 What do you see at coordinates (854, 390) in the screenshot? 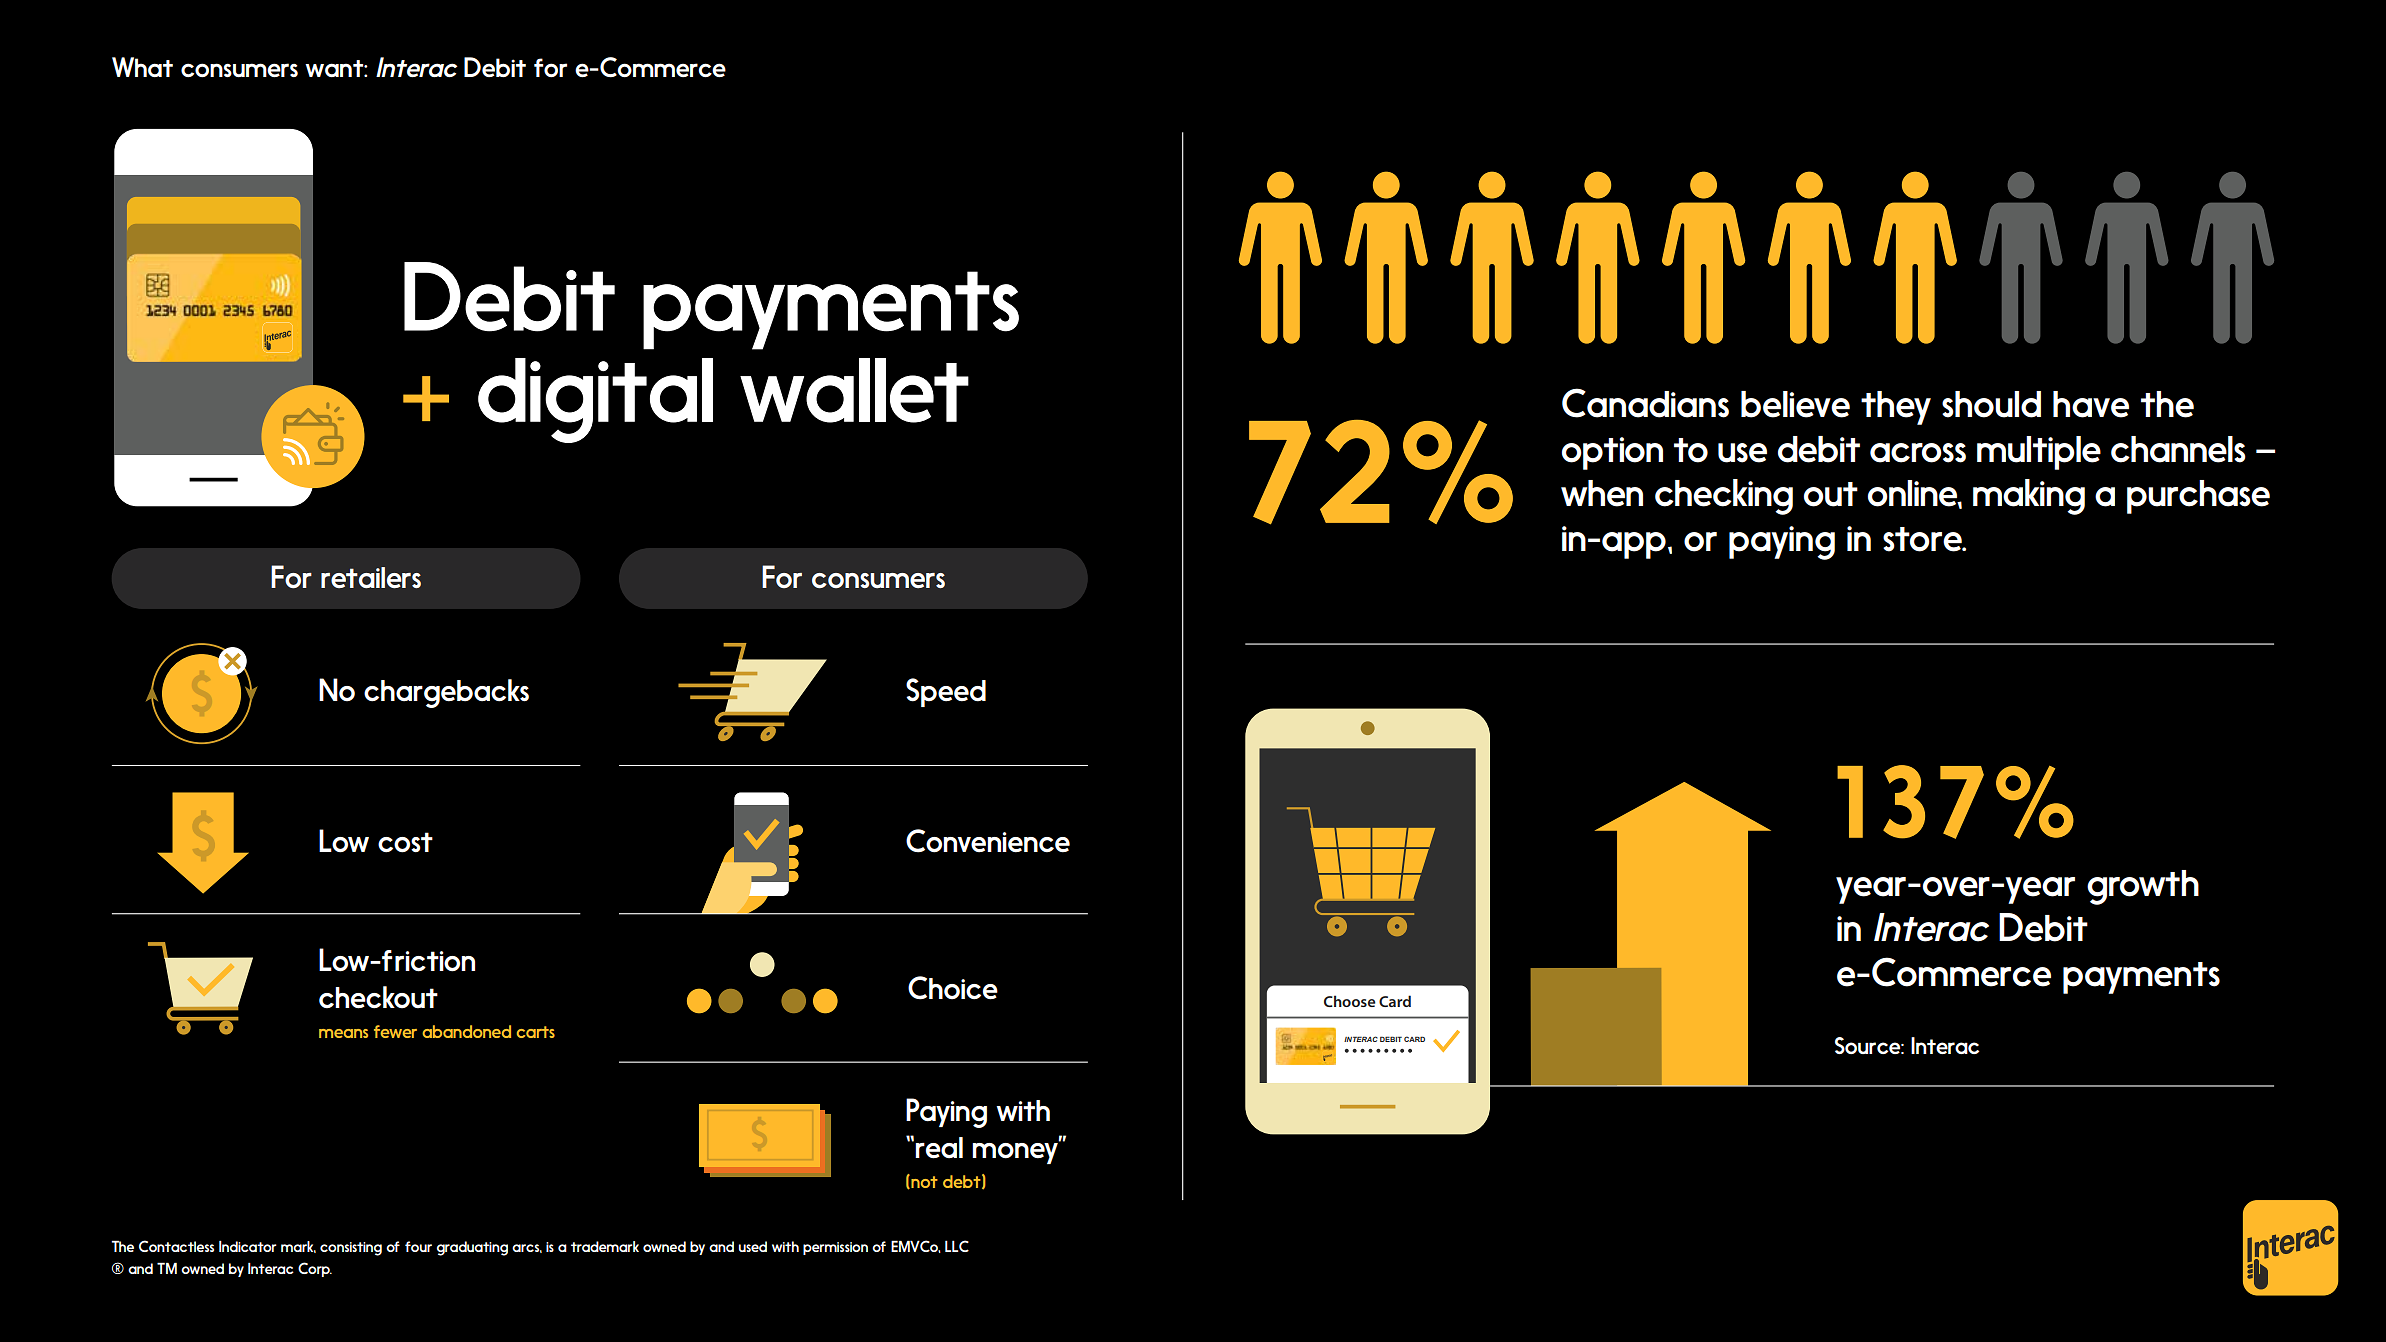
I see `wallet` at bounding box center [854, 390].
